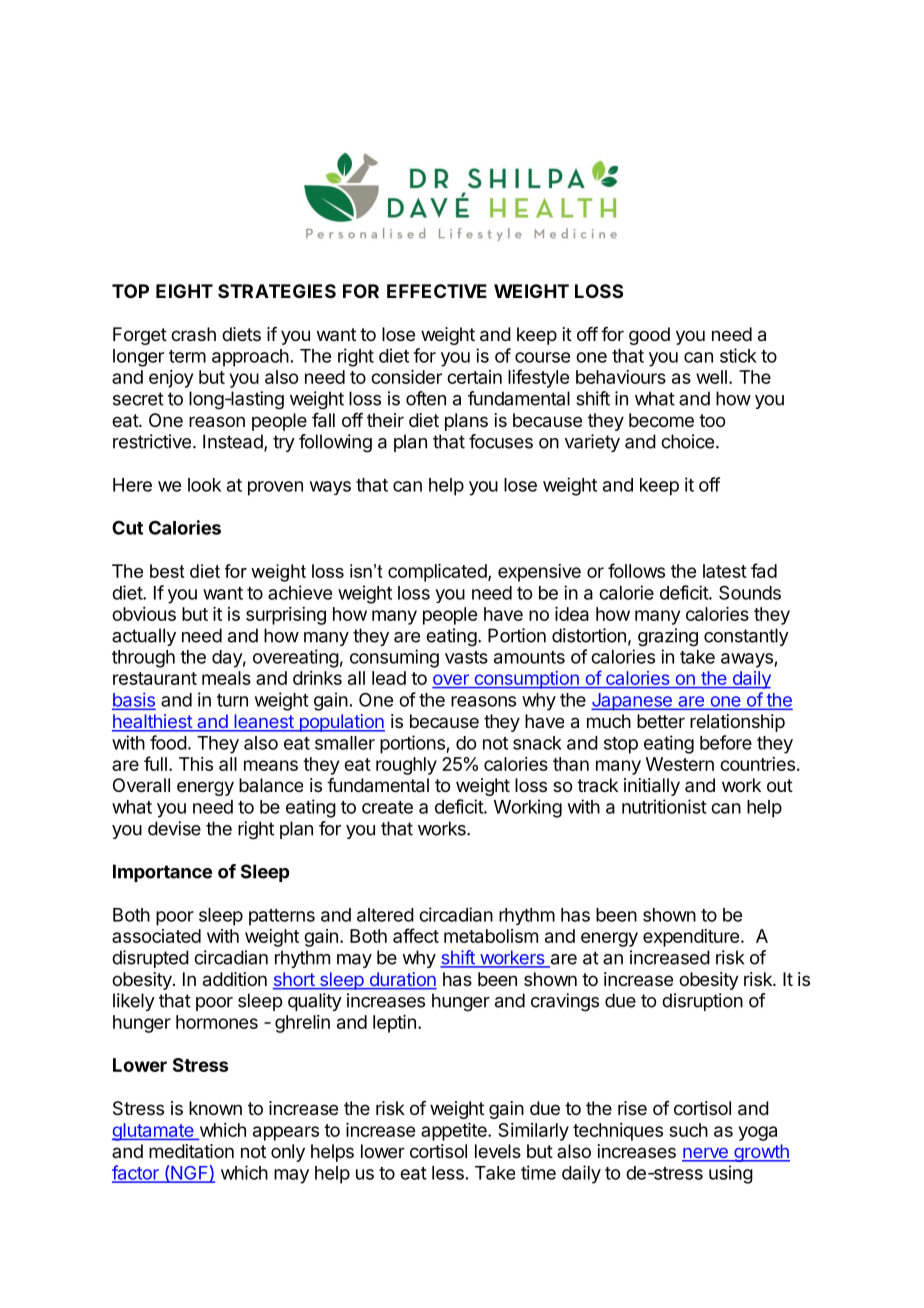 The height and width of the screenshot is (1308, 924). Describe the element at coordinates (204, 485) in the screenshot. I see `look` at that location.
